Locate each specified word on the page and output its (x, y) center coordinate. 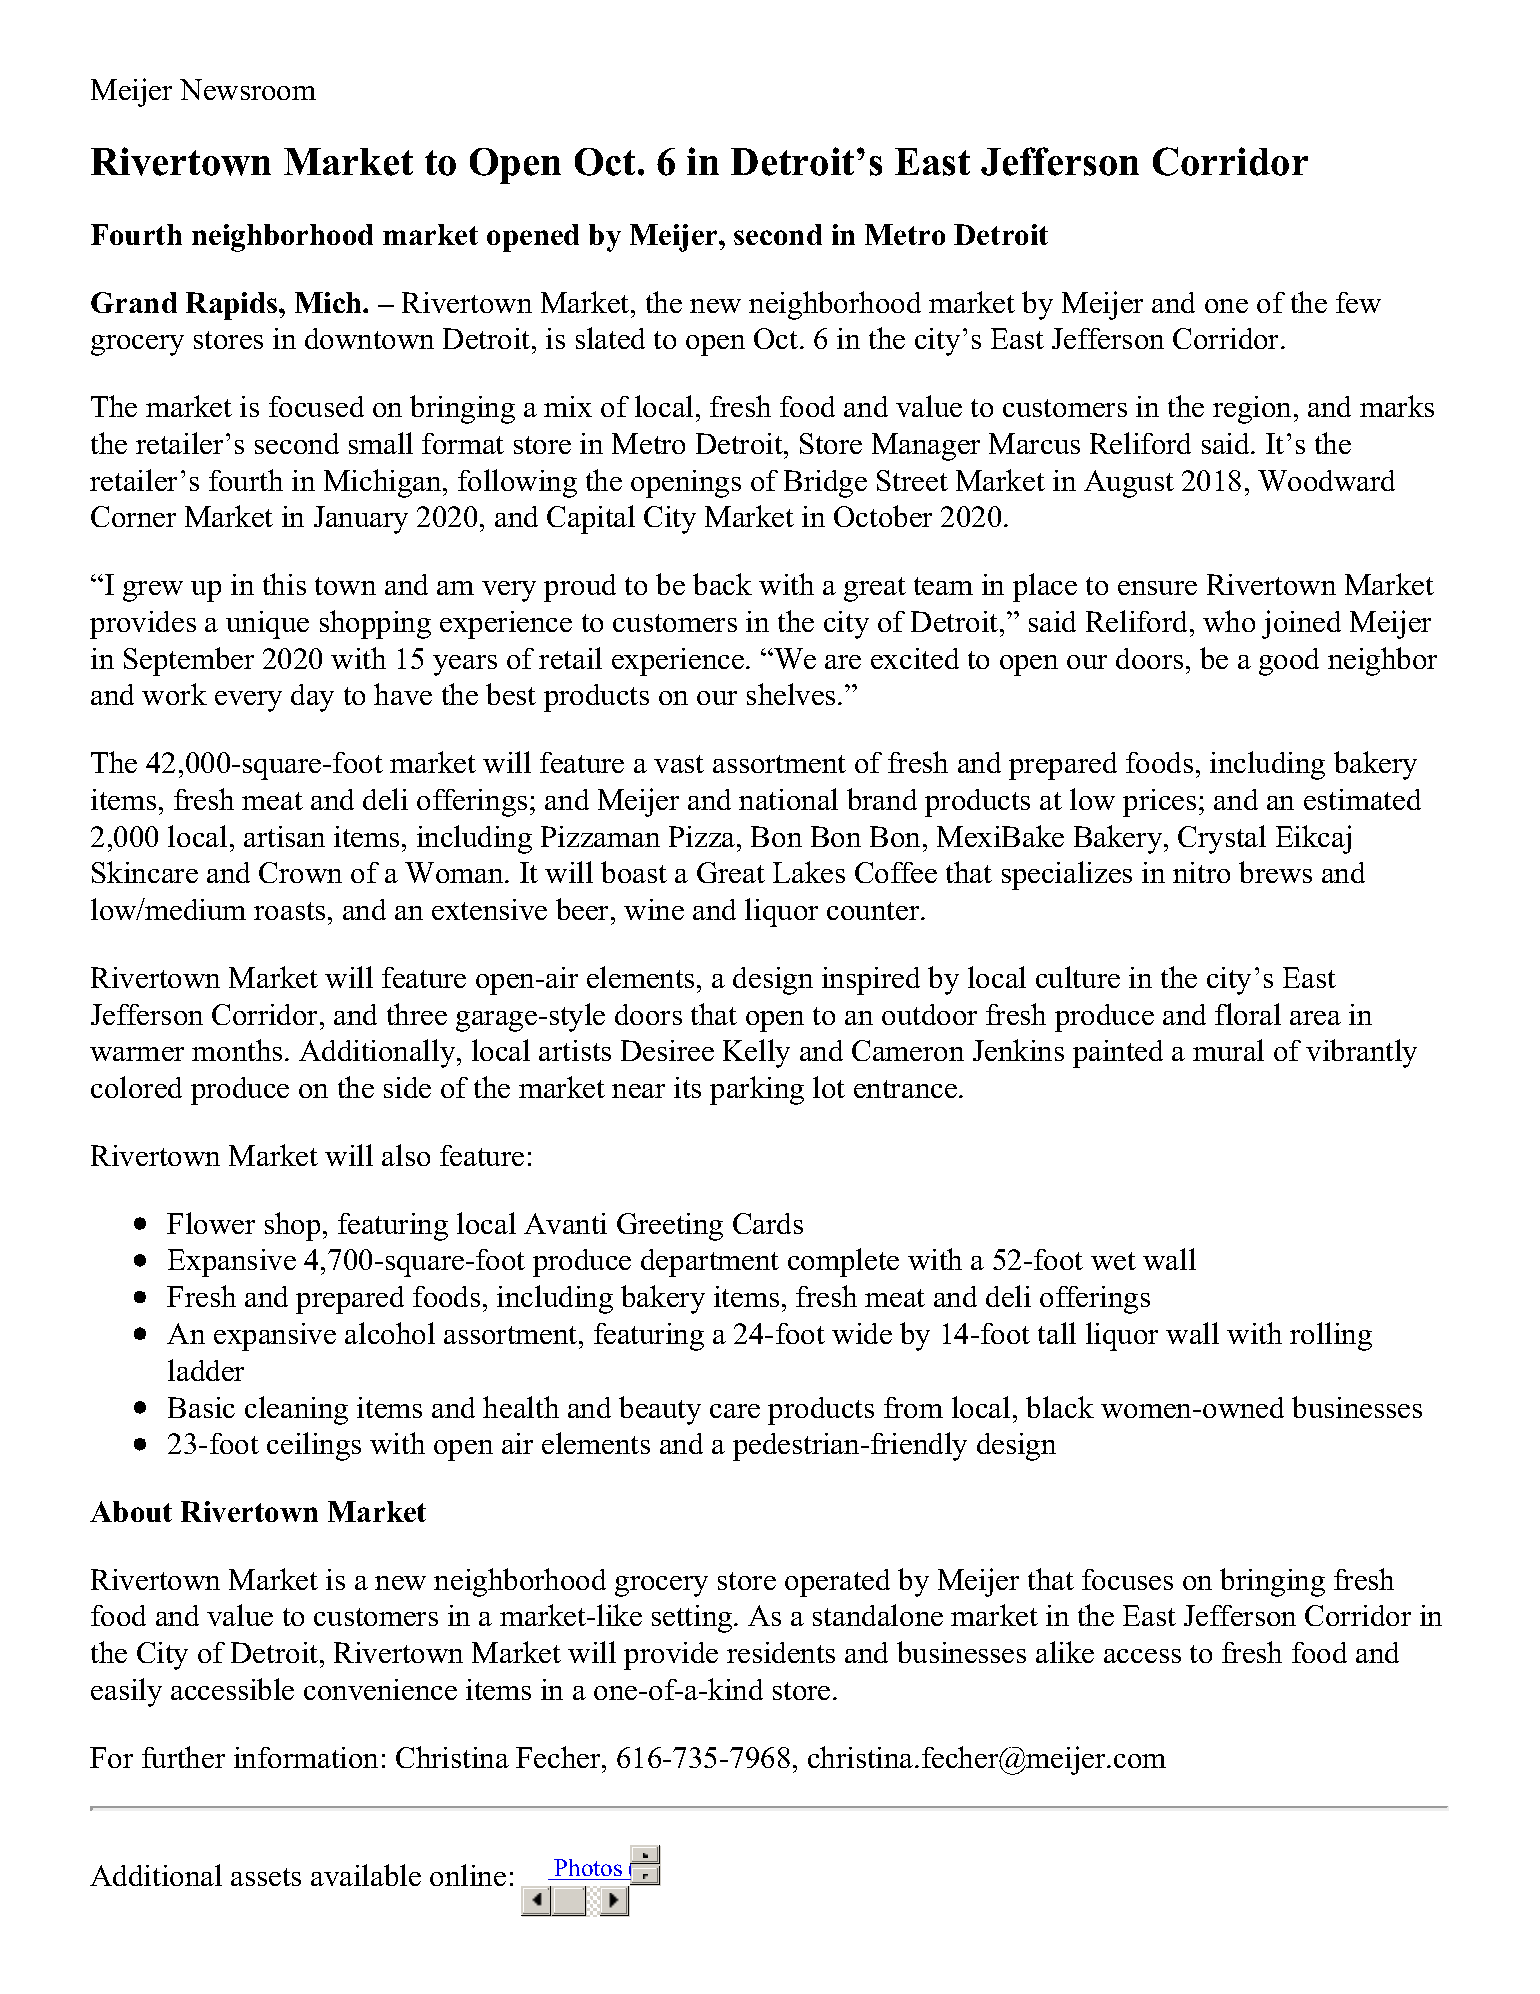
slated (610, 338)
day (312, 698)
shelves (791, 694)
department (710, 1263)
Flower (211, 1223)
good (1289, 662)
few (1358, 302)
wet (1113, 1261)
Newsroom (248, 89)
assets (266, 1877)
